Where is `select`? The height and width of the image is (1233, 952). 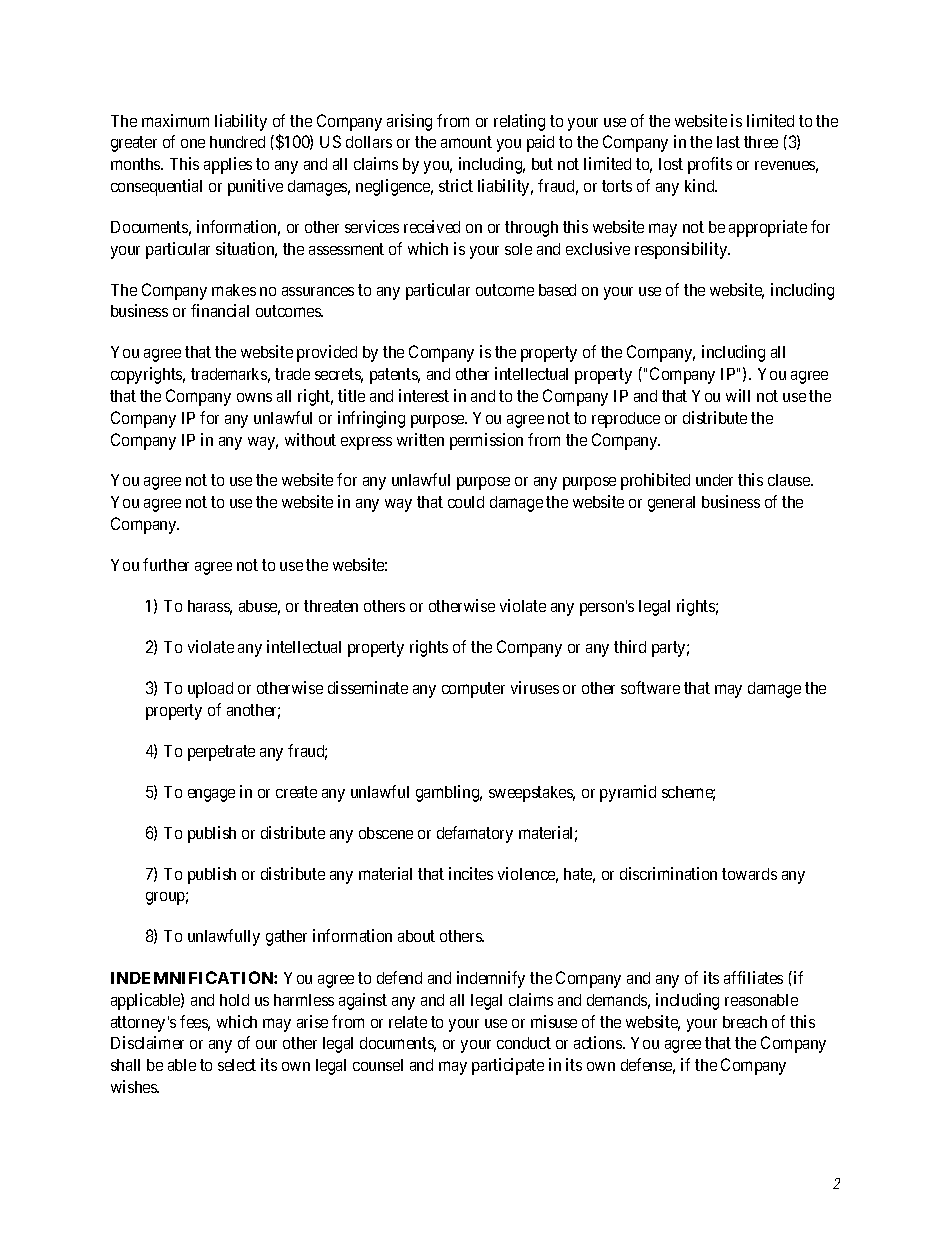 select is located at coordinates (237, 1065).
